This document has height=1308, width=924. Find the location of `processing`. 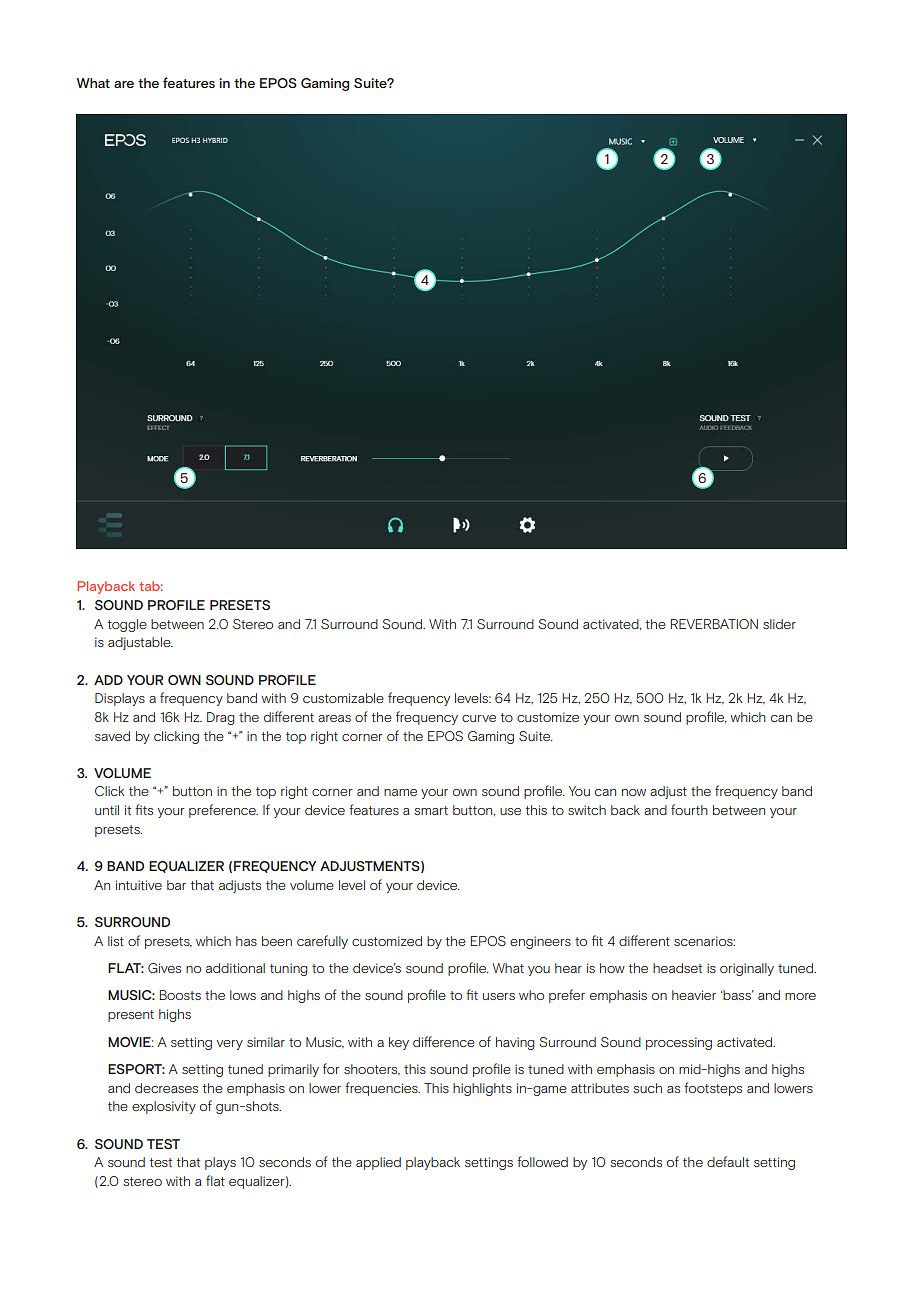

processing is located at coordinates (679, 1043).
